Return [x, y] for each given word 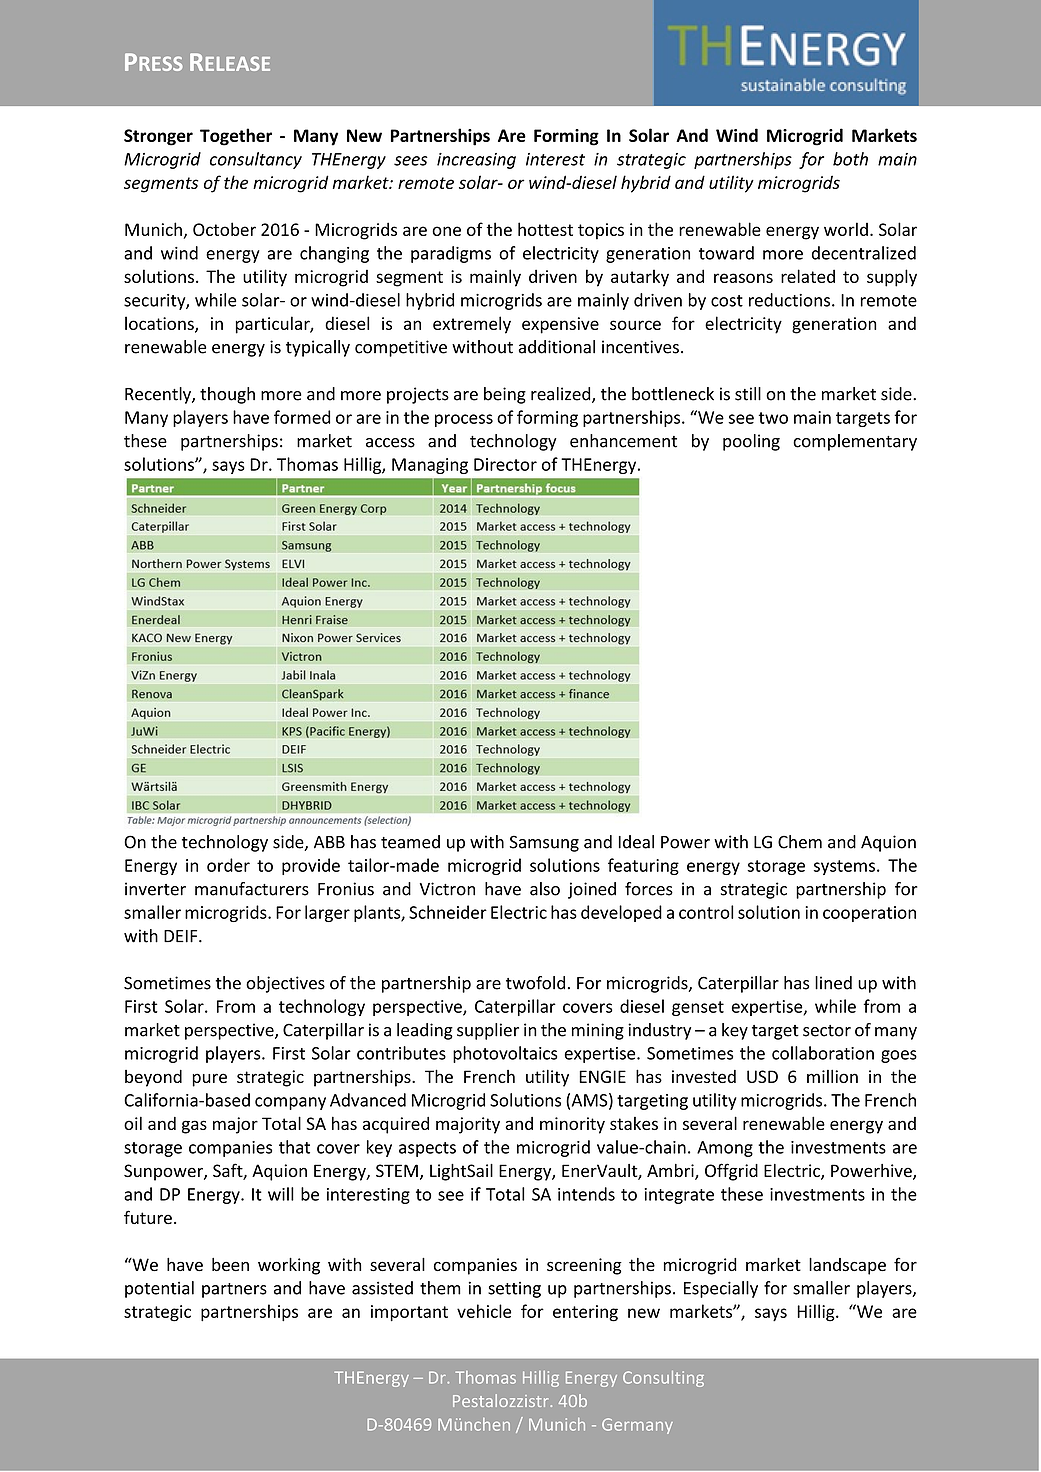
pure [209, 1080]
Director [505, 464]
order [228, 865]
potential [159, 1289]
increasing [476, 161]
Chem [800, 842]
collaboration [823, 1053]
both [850, 159]
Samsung [544, 843]
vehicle [484, 1311]
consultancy [256, 160]
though [227, 395]
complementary [855, 442]
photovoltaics [505, 1054]
